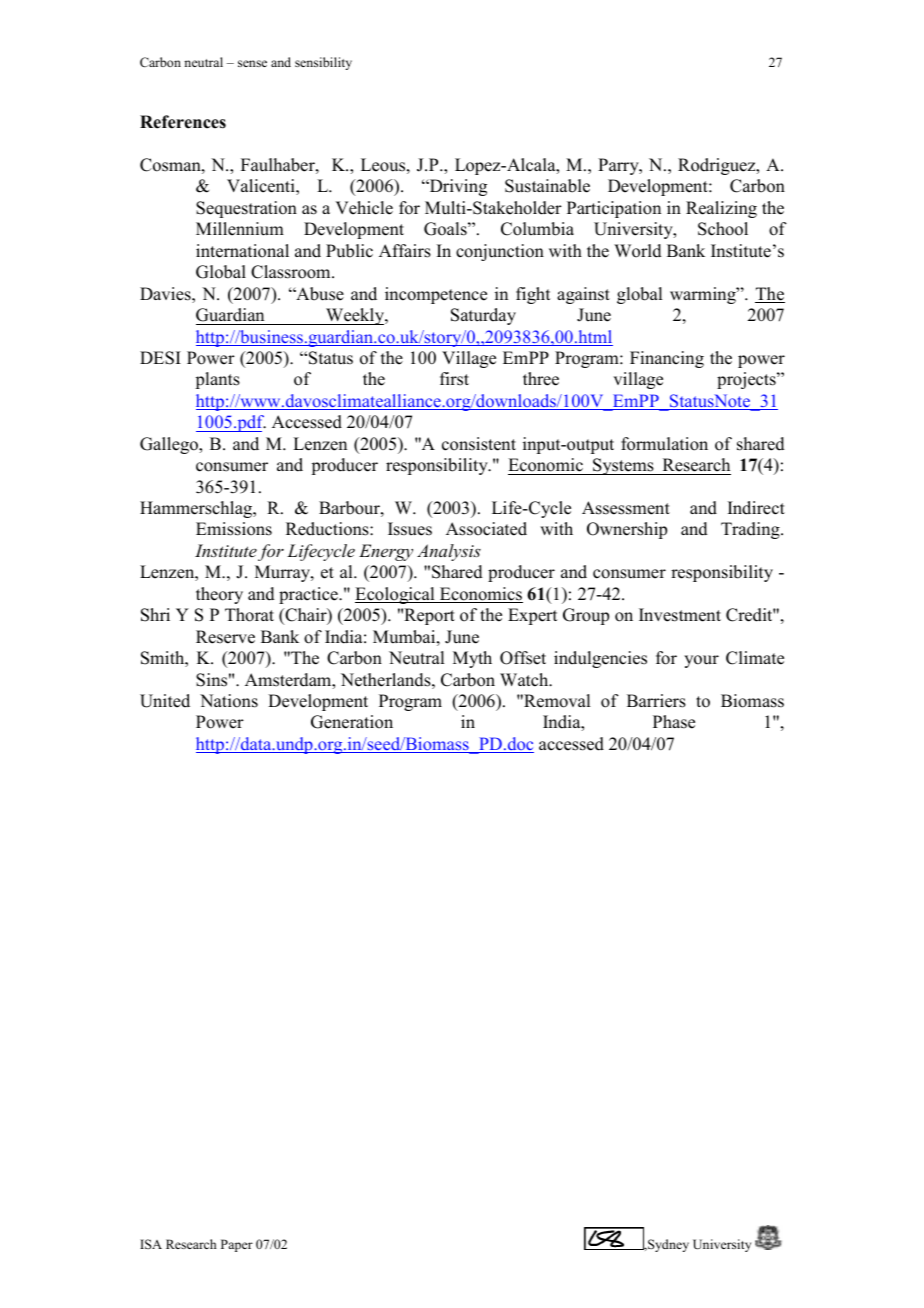  I want to click on Myth, so click(472, 659).
